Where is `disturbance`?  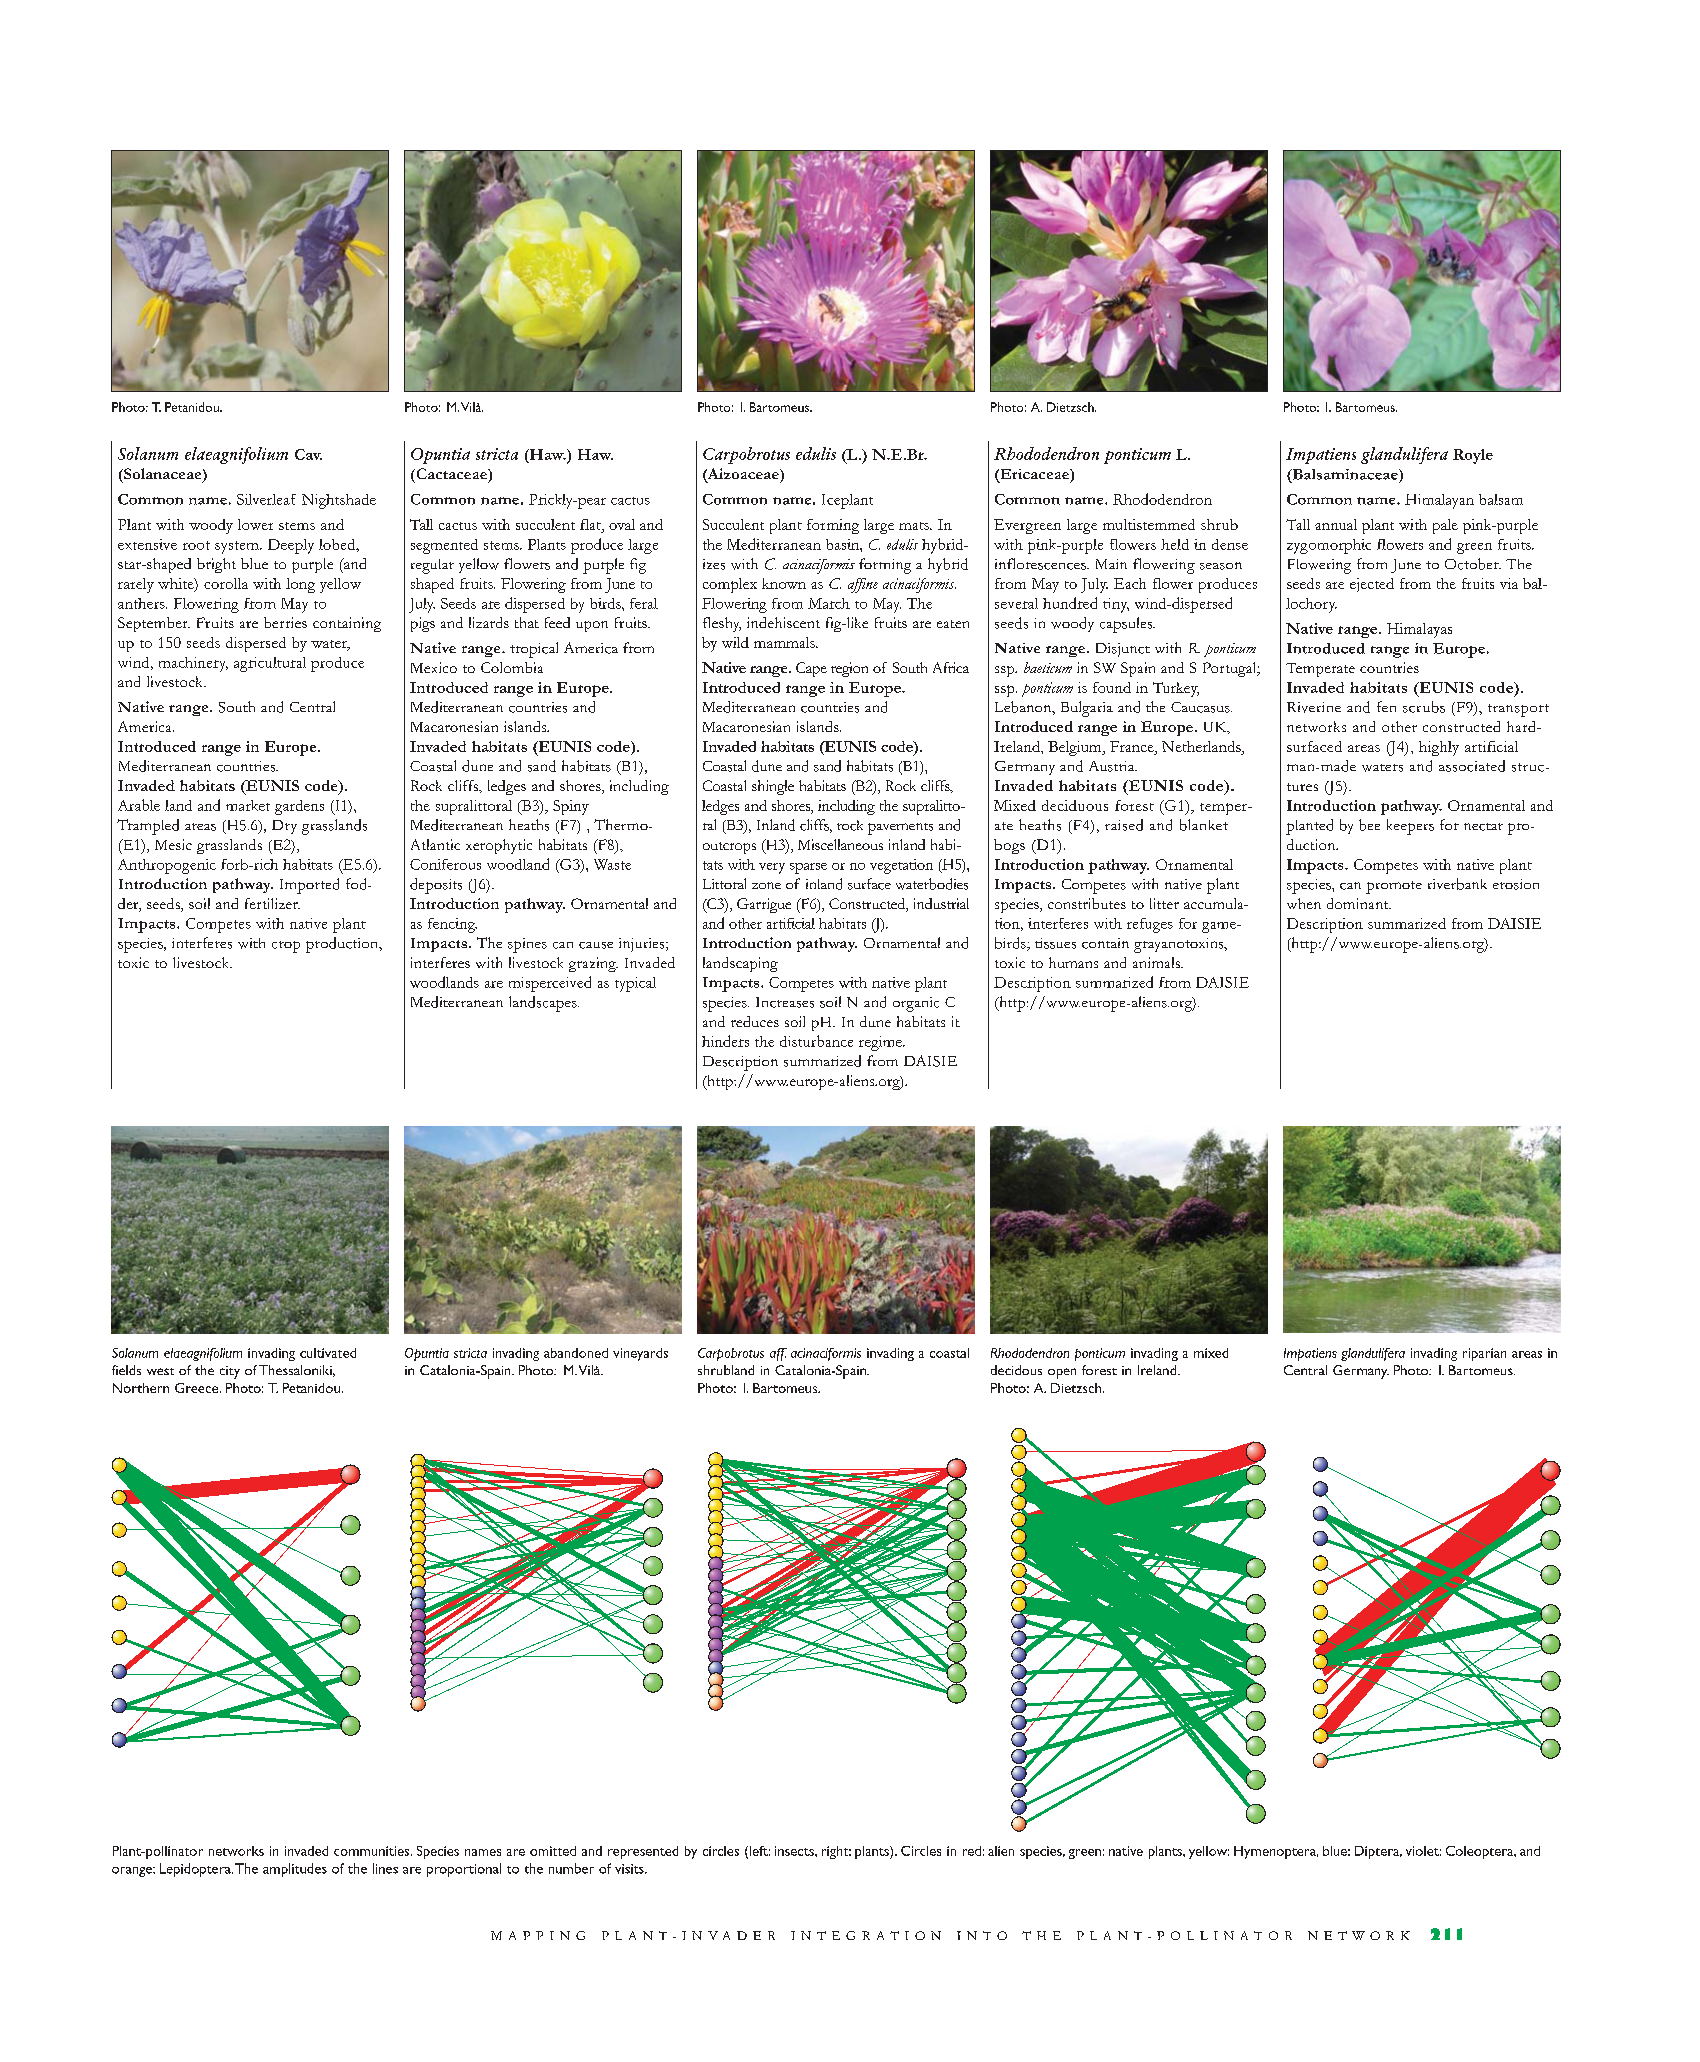
disturbance is located at coordinates (816, 1041).
